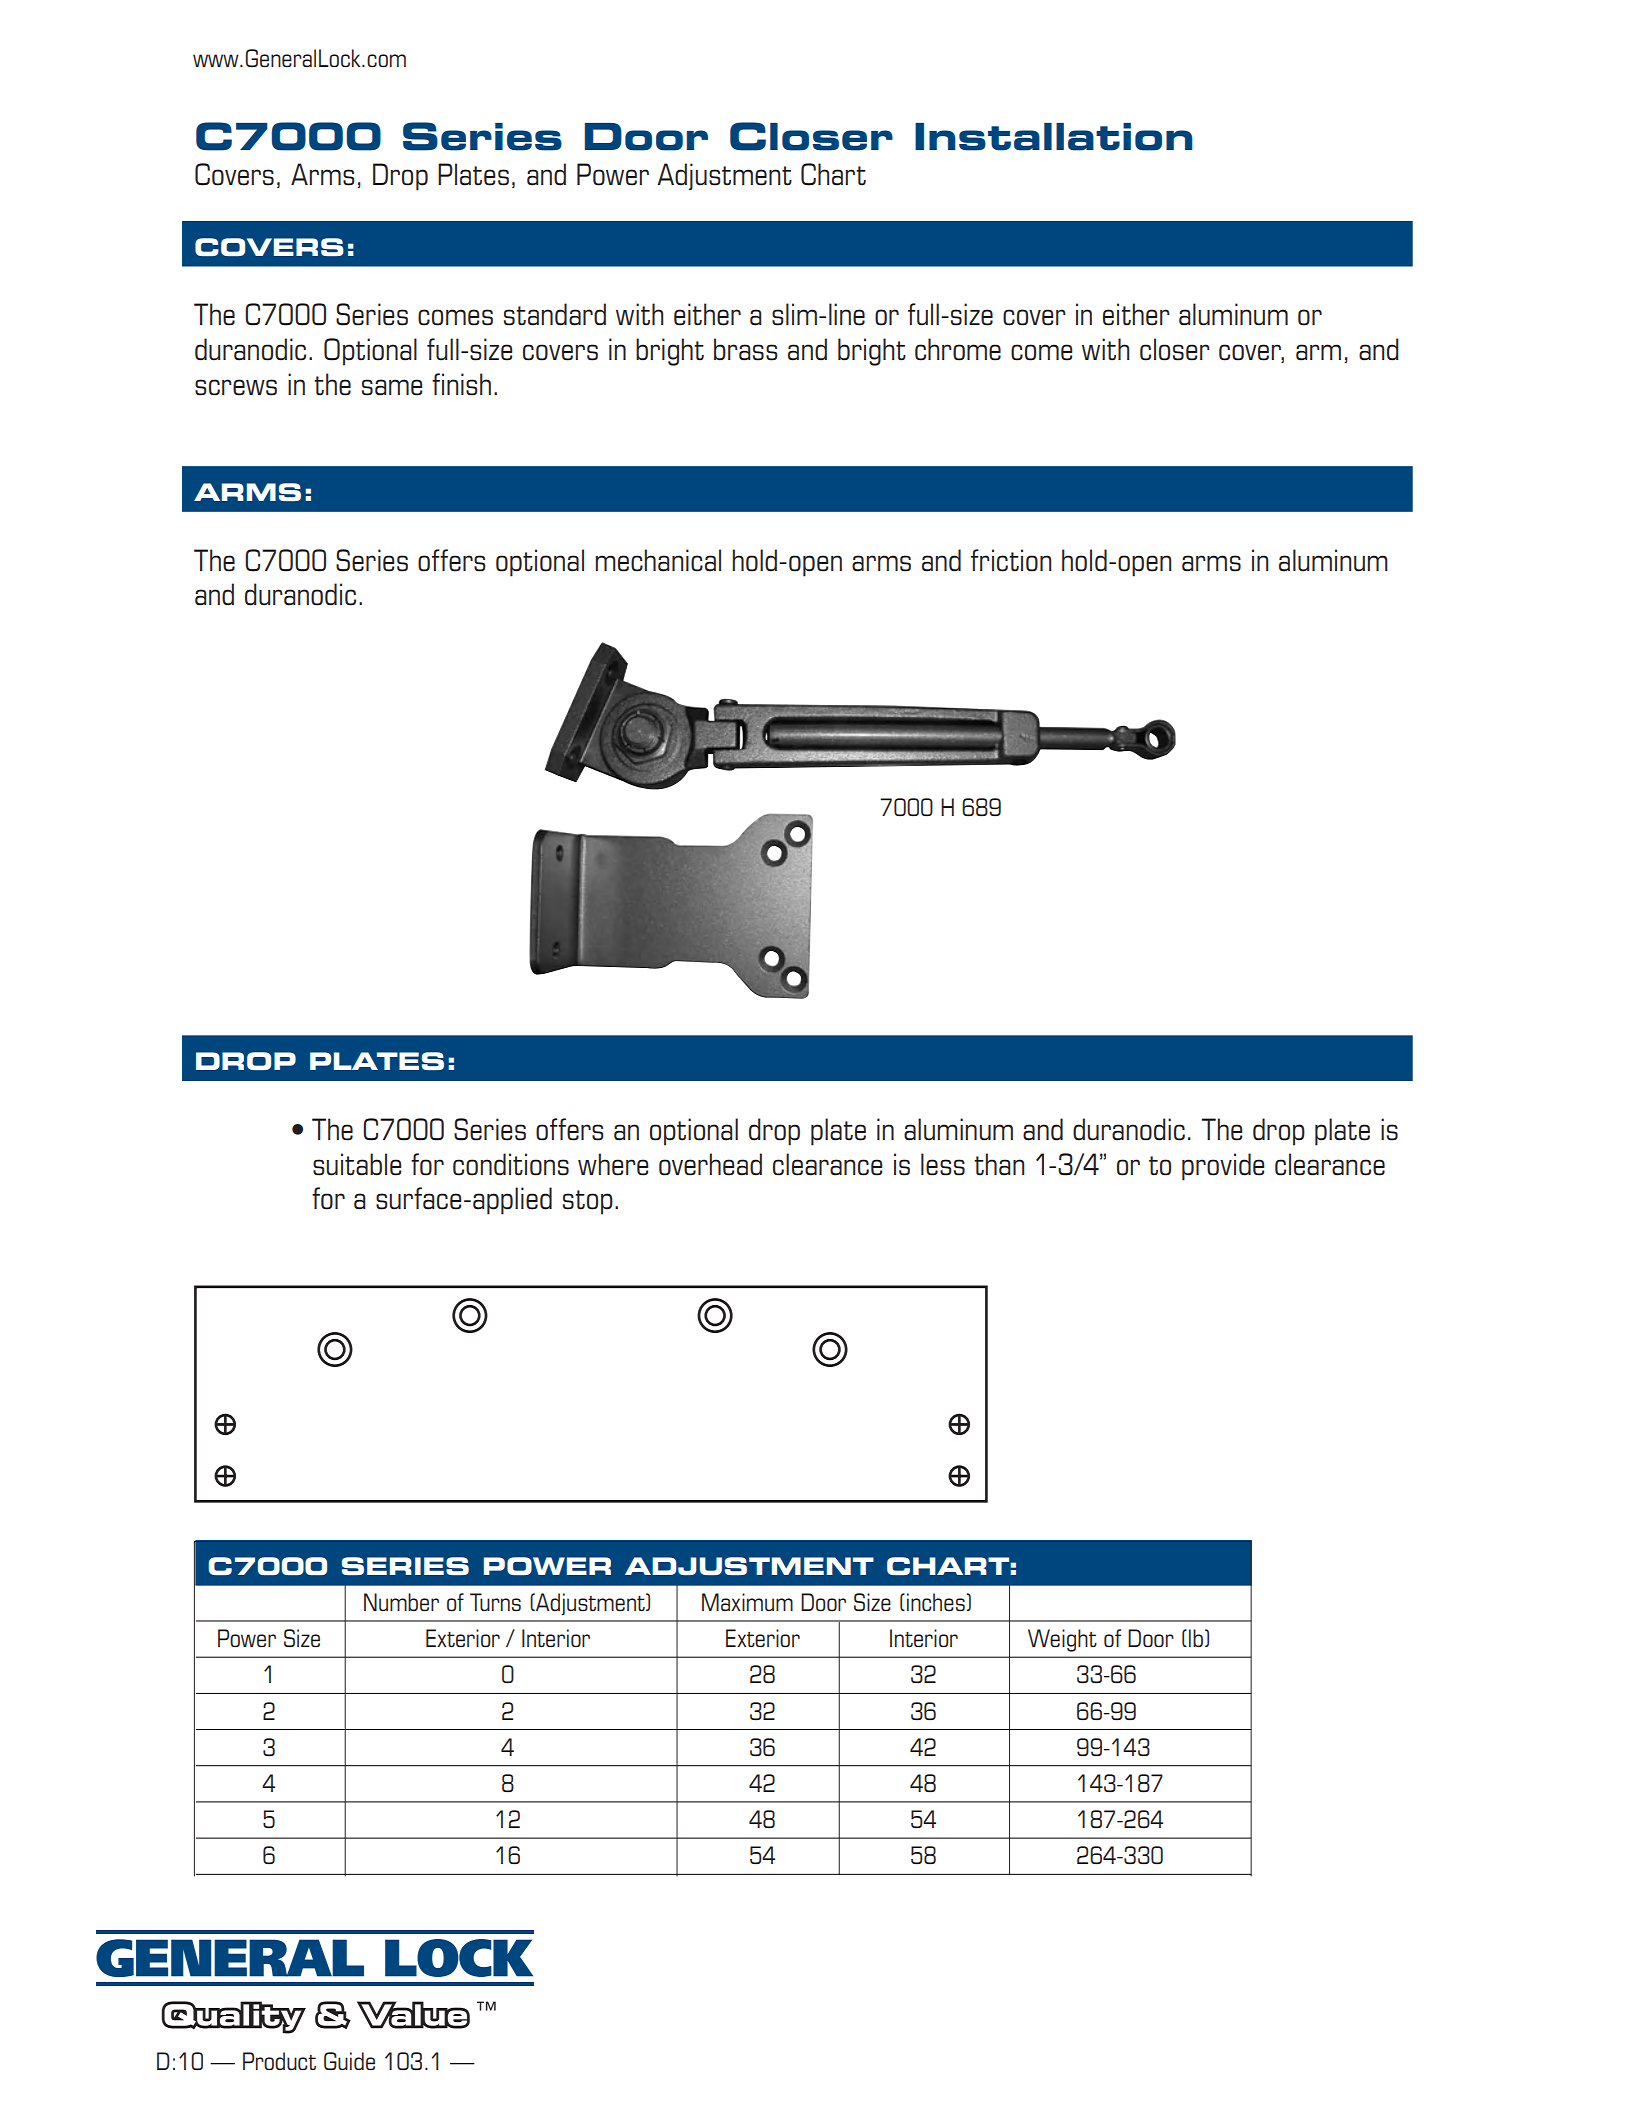 The width and height of the document is (1641, 2123). Describe the element at coordinates (349, 2061) in the document. I see `Guide` at that location.
